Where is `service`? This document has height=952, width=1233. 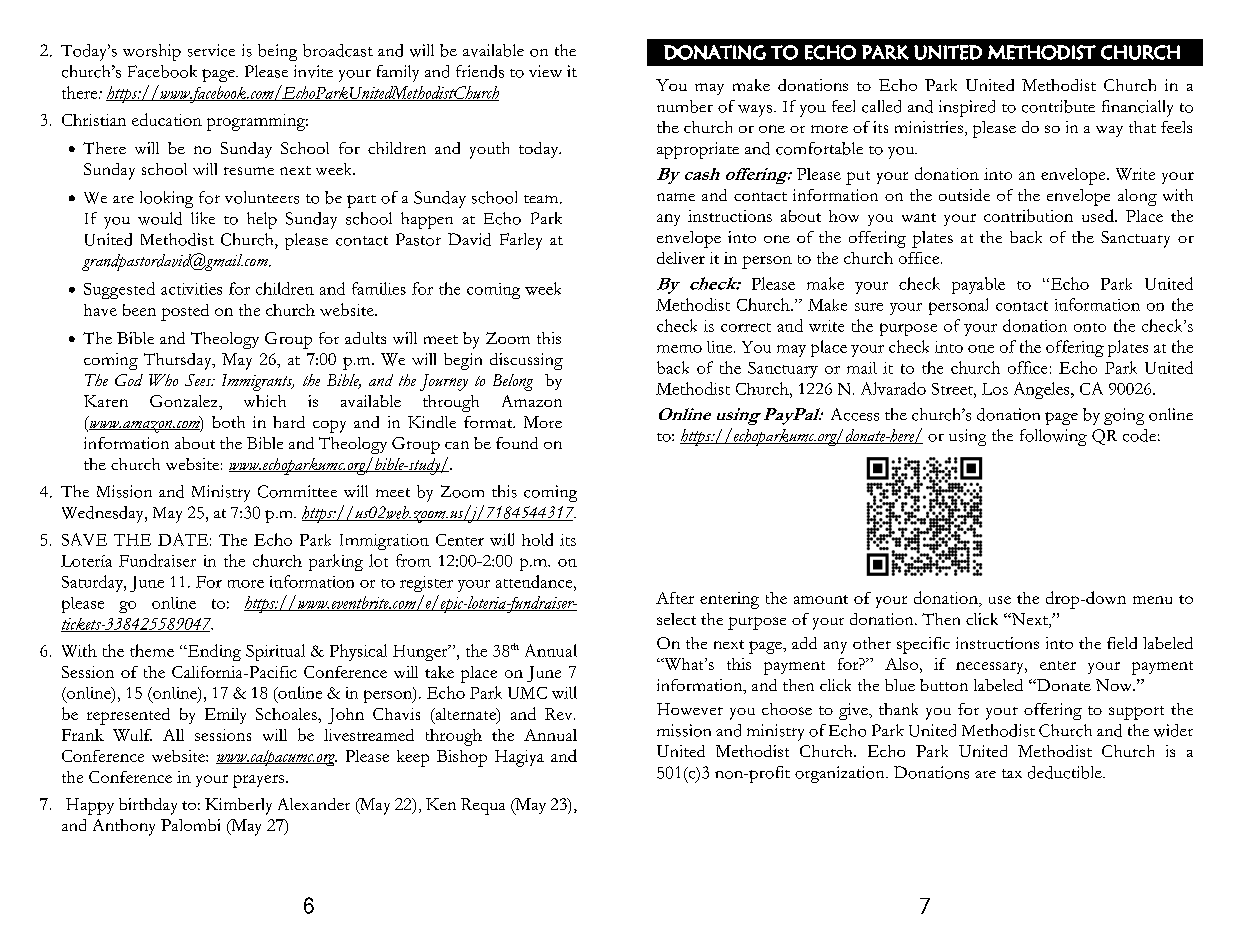 service is located at coordinates (211, 50).
